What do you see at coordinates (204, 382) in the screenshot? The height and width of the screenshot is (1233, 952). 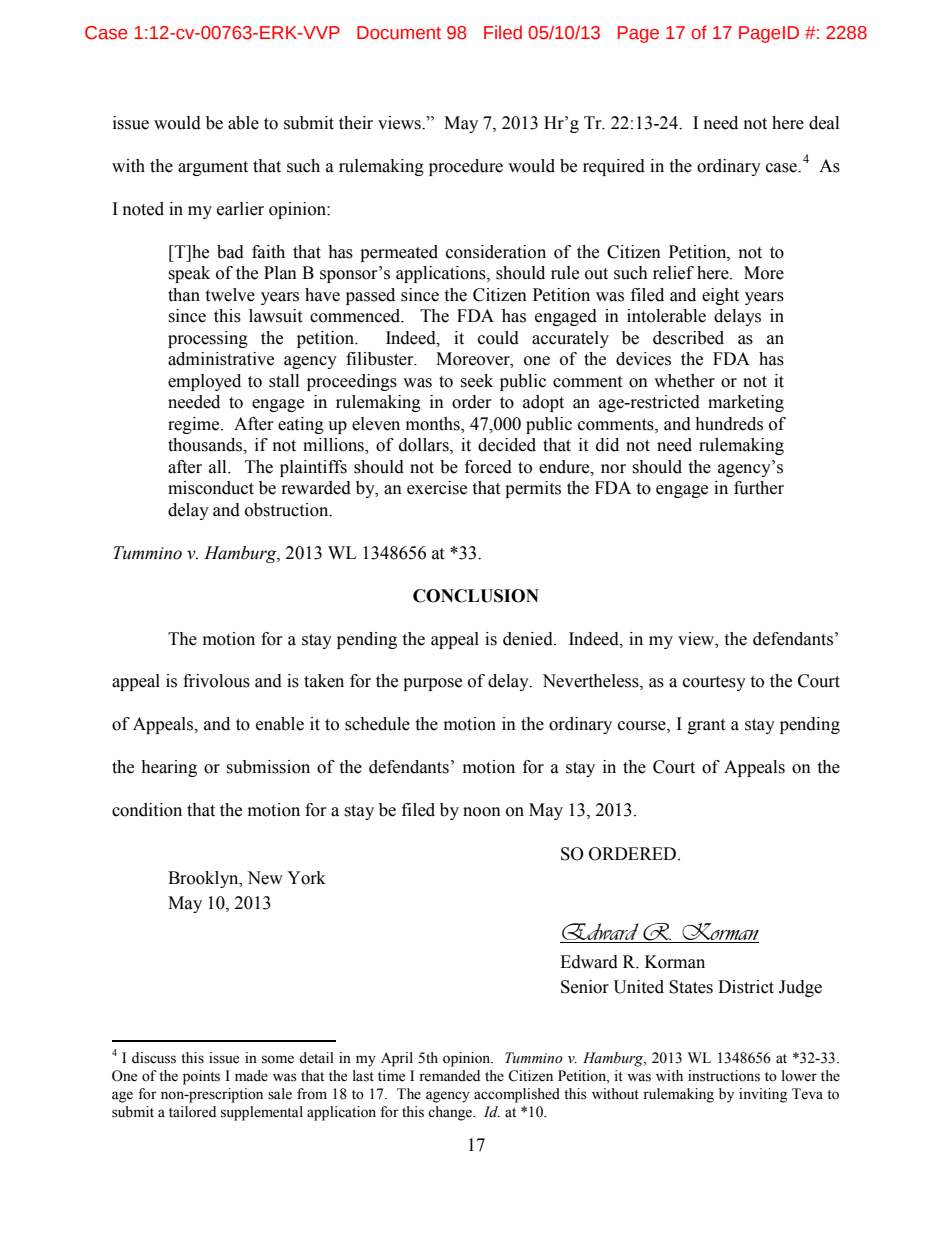 I see `employed` at bounding box center [204, 382].
